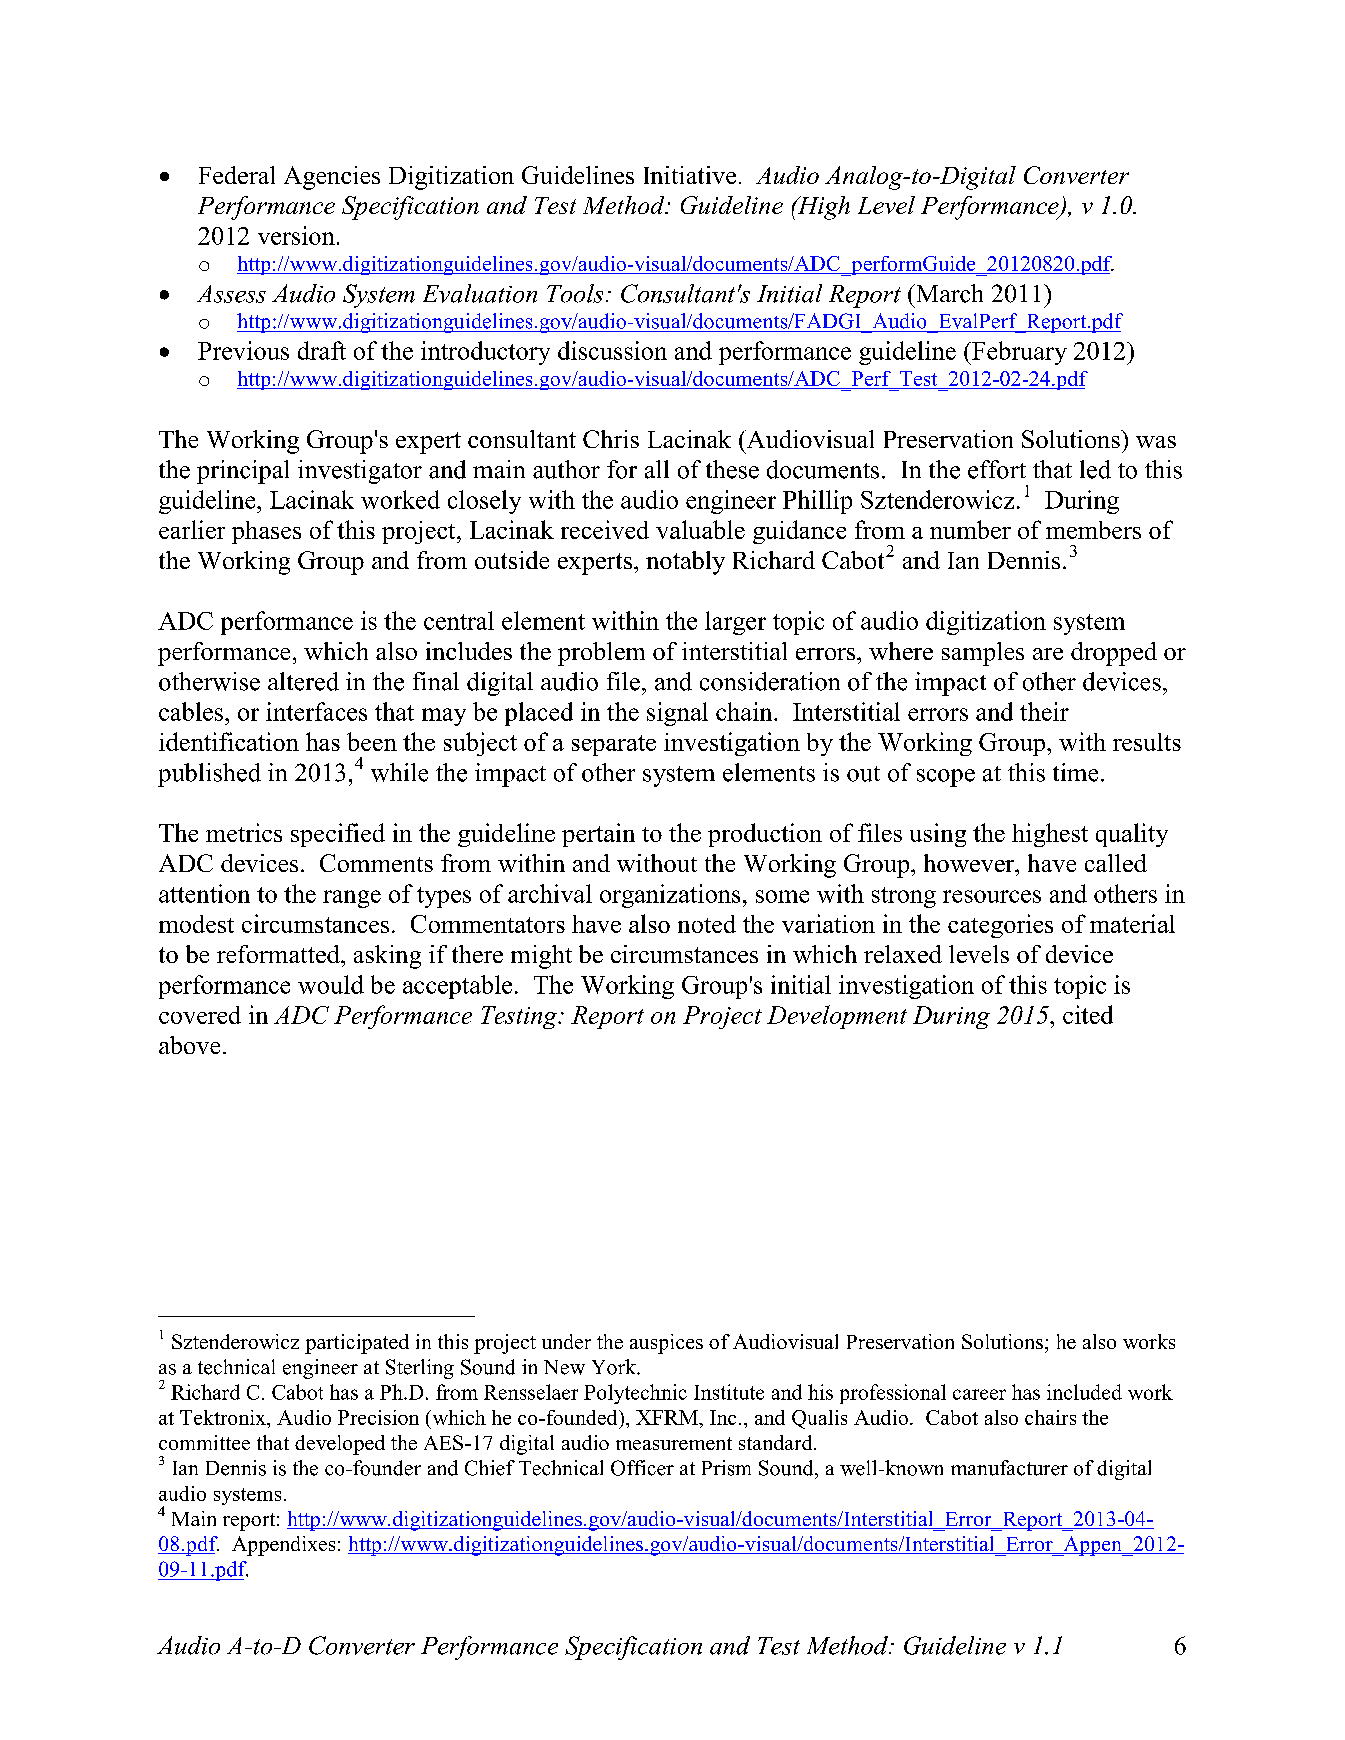 This screenshot has height=1740, width=1345. I want to click on March, so click(948, 293).
